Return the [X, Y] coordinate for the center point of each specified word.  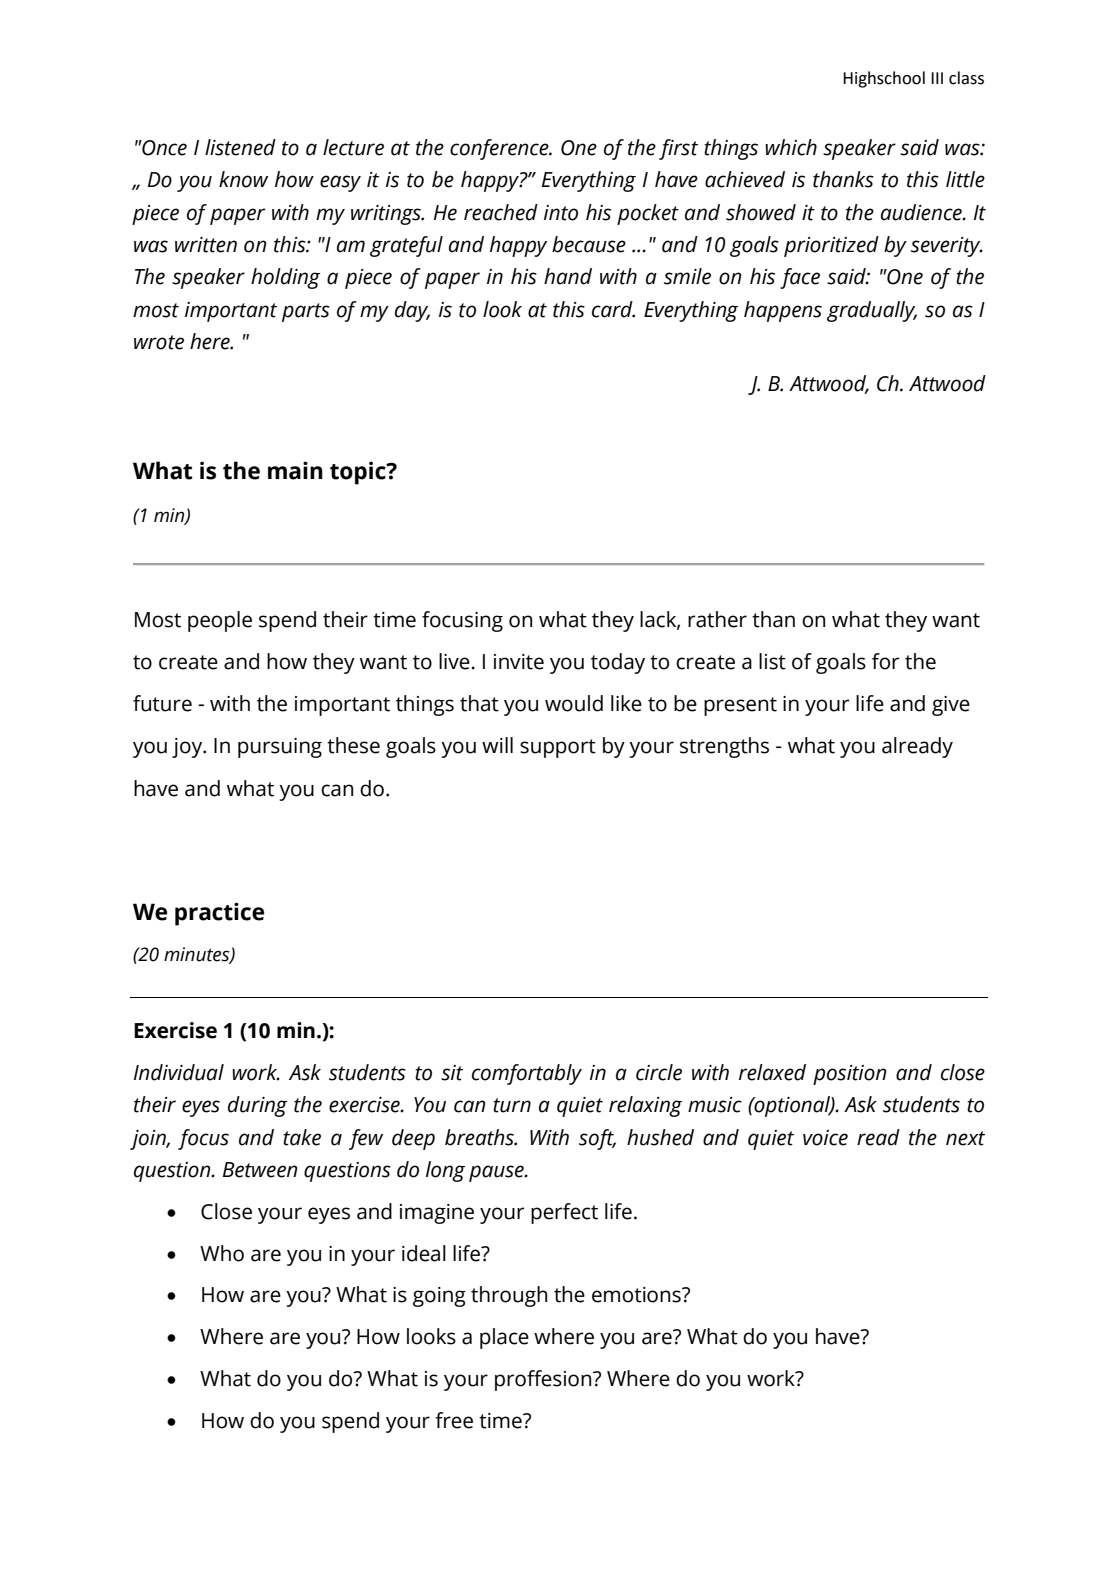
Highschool [884, 79]
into [561, 213]
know [243, 179]
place [504, 1338]
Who [222, 1253]
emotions [637, 1295]
